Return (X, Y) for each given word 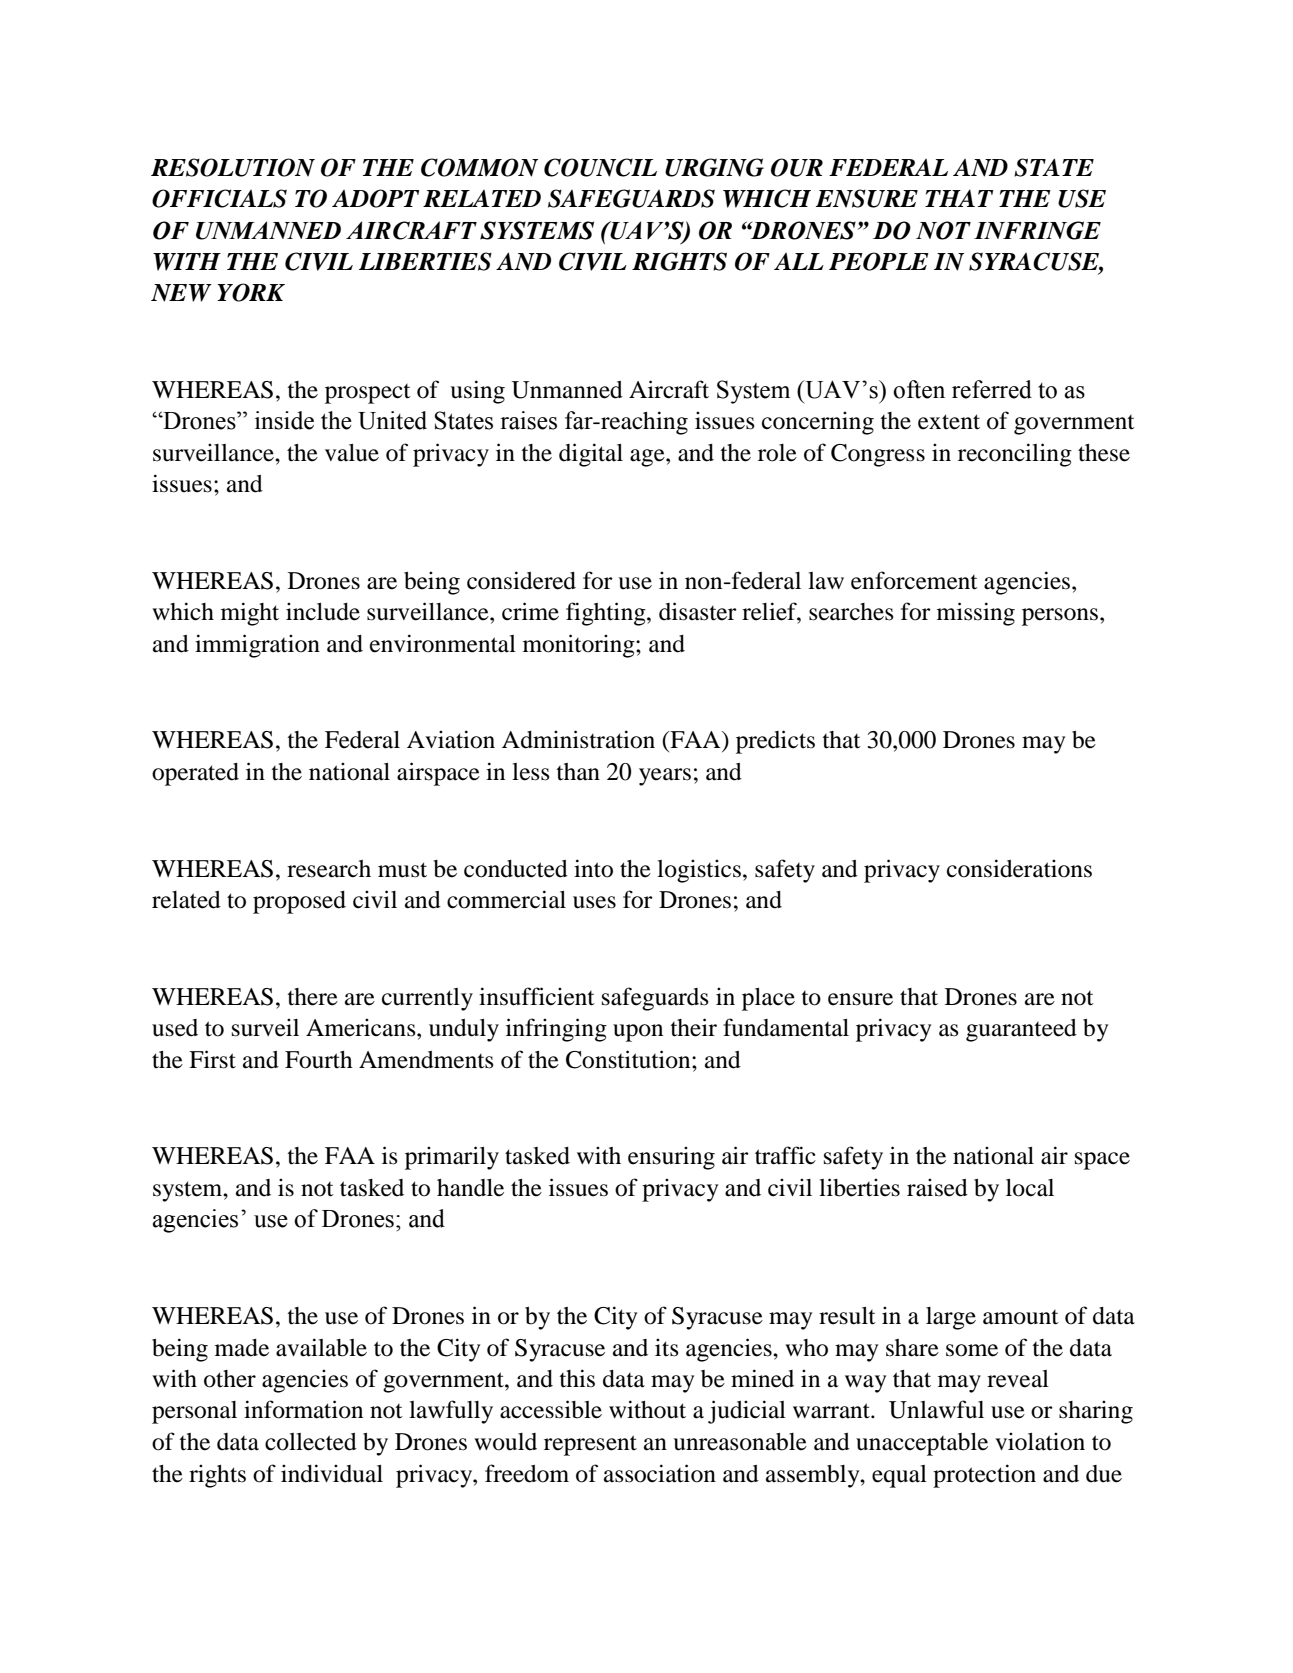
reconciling (1015, 455)
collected (311, 1442)
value (352, 453)
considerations (1019, 868)
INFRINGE (1037, 230)
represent (590, 1445)
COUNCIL (600, 167)
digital (591, 455)
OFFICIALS (219, 198)
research (329, 869)
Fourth (318, 1060)
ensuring (671, 1158)
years (665, 777)
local (1030, 1188)
